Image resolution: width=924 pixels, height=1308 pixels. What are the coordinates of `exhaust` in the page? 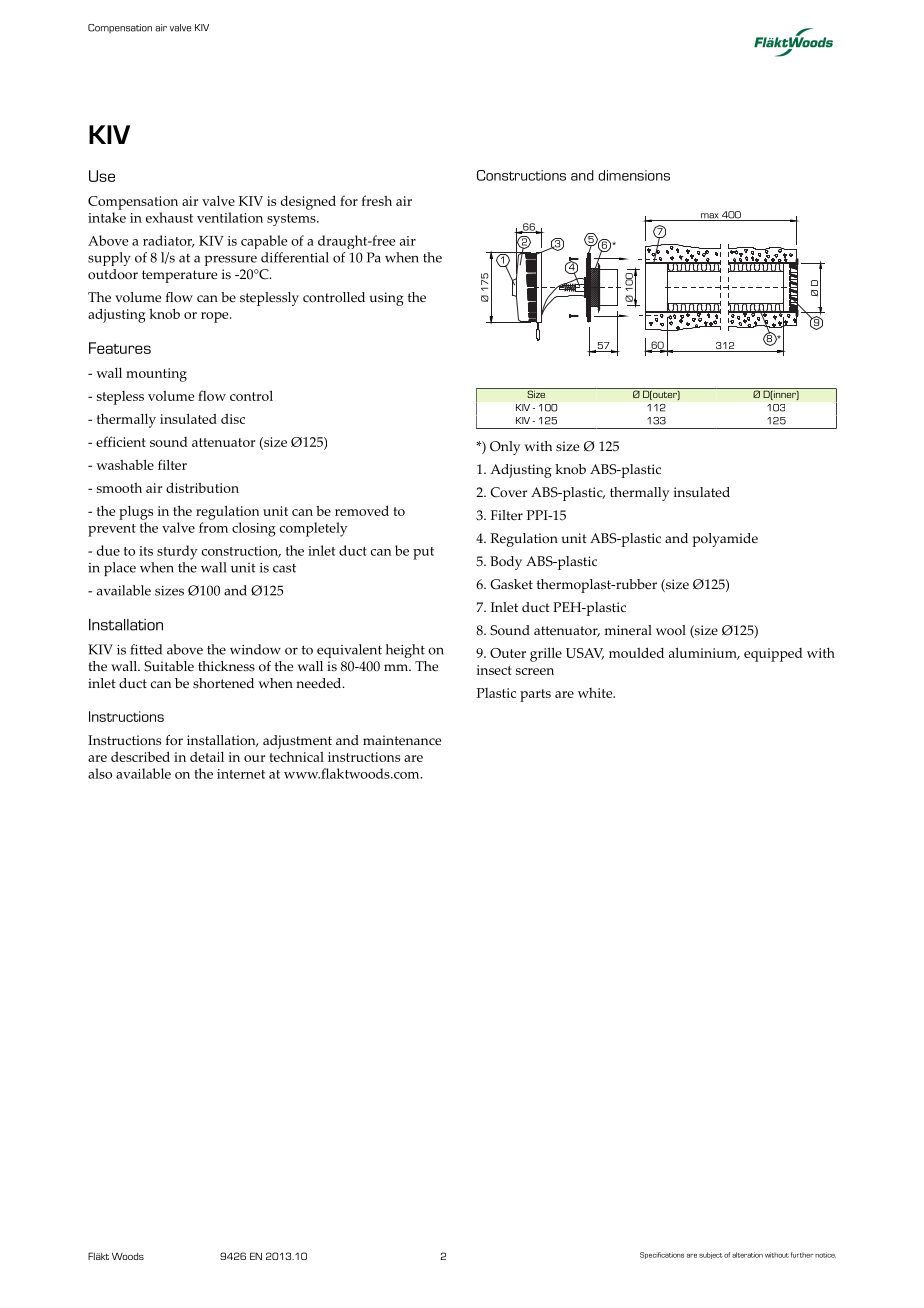 It's located at (169, 217).
